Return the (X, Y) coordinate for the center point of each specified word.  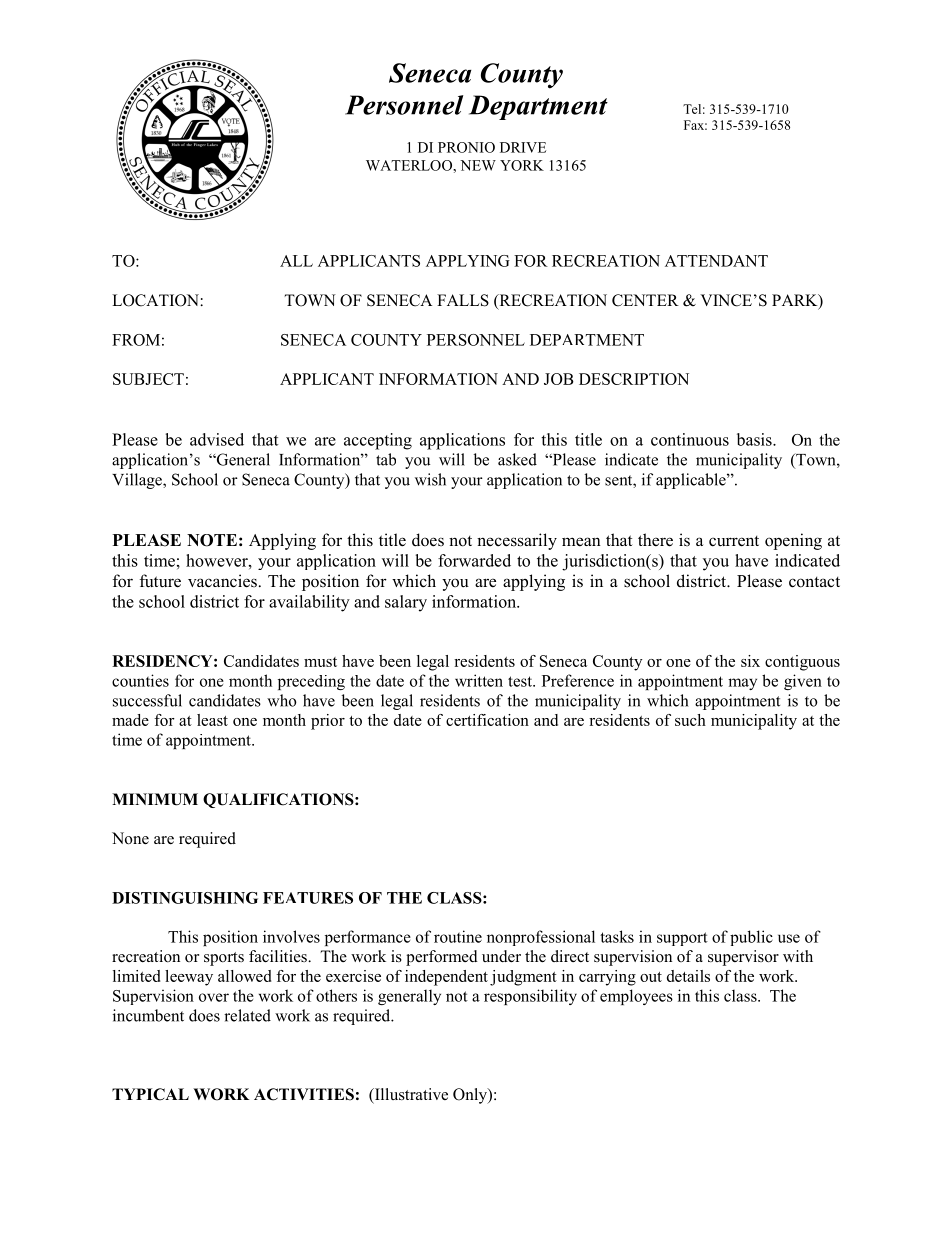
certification (487, 720)
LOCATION (156, 300)
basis (755, 439)
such (690, 720)
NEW (478, 165)
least (212, 720)
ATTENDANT (716, 261)
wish (430, 479)
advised (217, 439)
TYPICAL (150, 1094)
